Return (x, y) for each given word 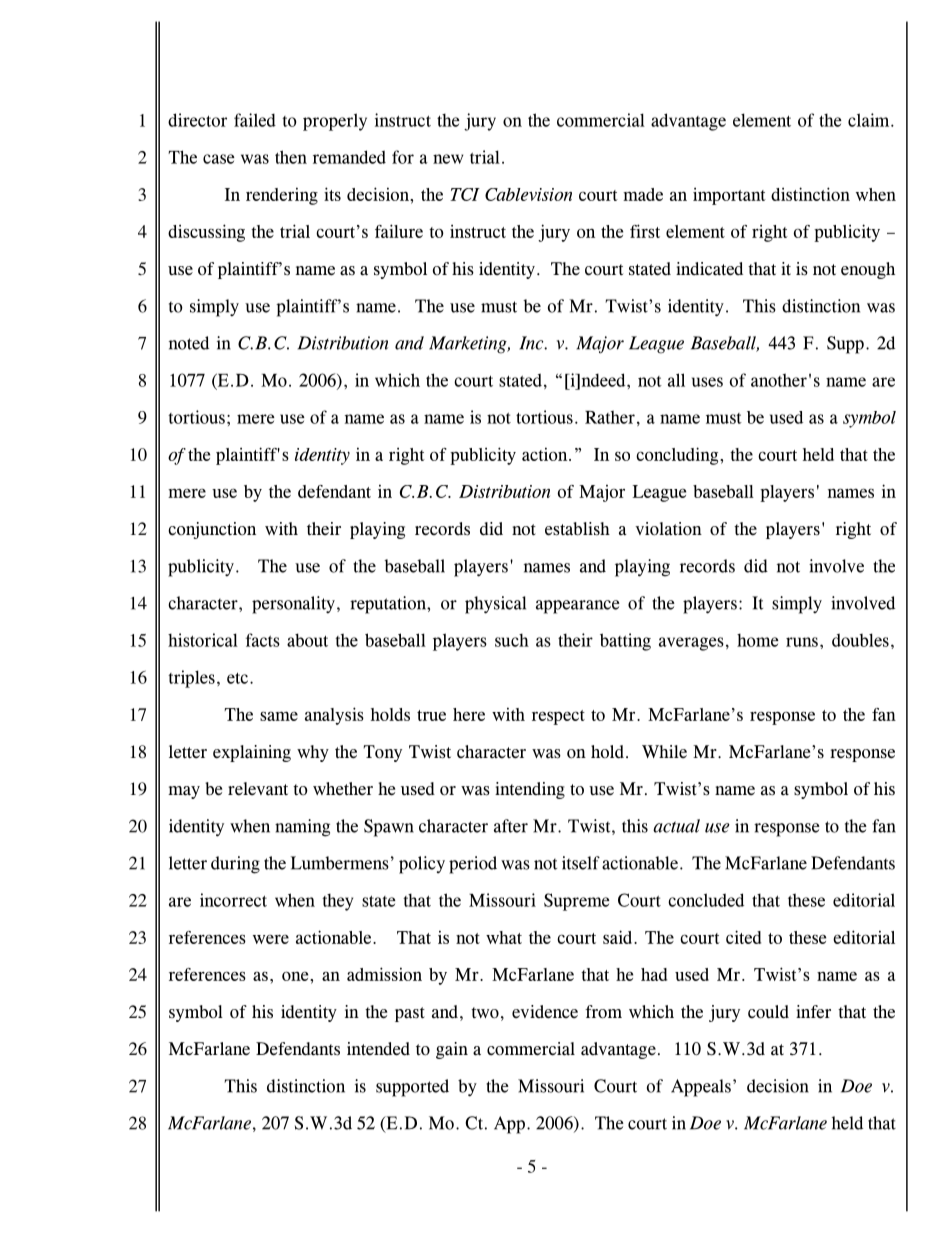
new (448, 159)
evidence (545, 1012)
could (768, 1012)
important (729, 196)
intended (378, 1049)
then (291, 157)
